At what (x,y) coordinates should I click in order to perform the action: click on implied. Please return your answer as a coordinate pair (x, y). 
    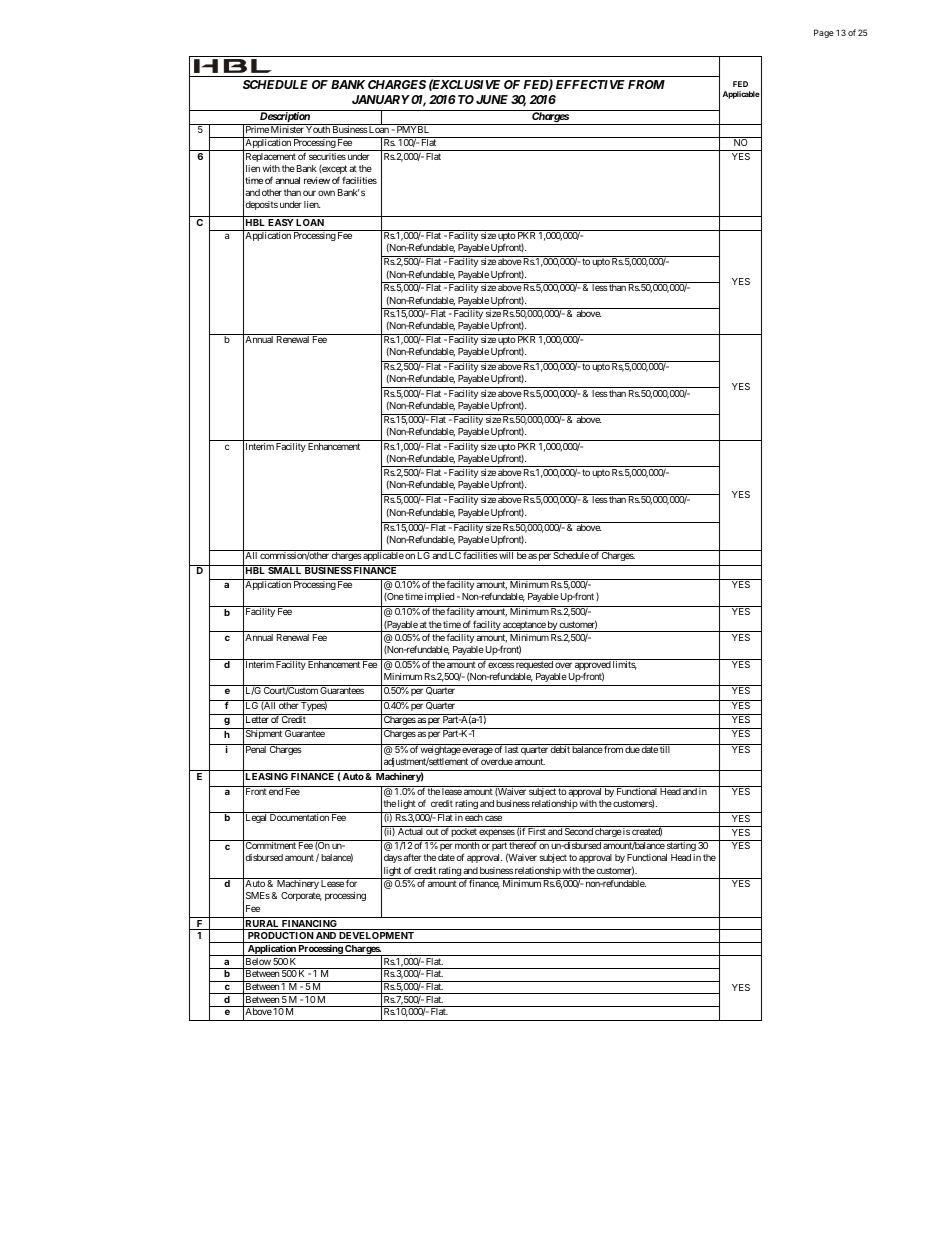
    Looking at the image, I should click on (439, 597).
